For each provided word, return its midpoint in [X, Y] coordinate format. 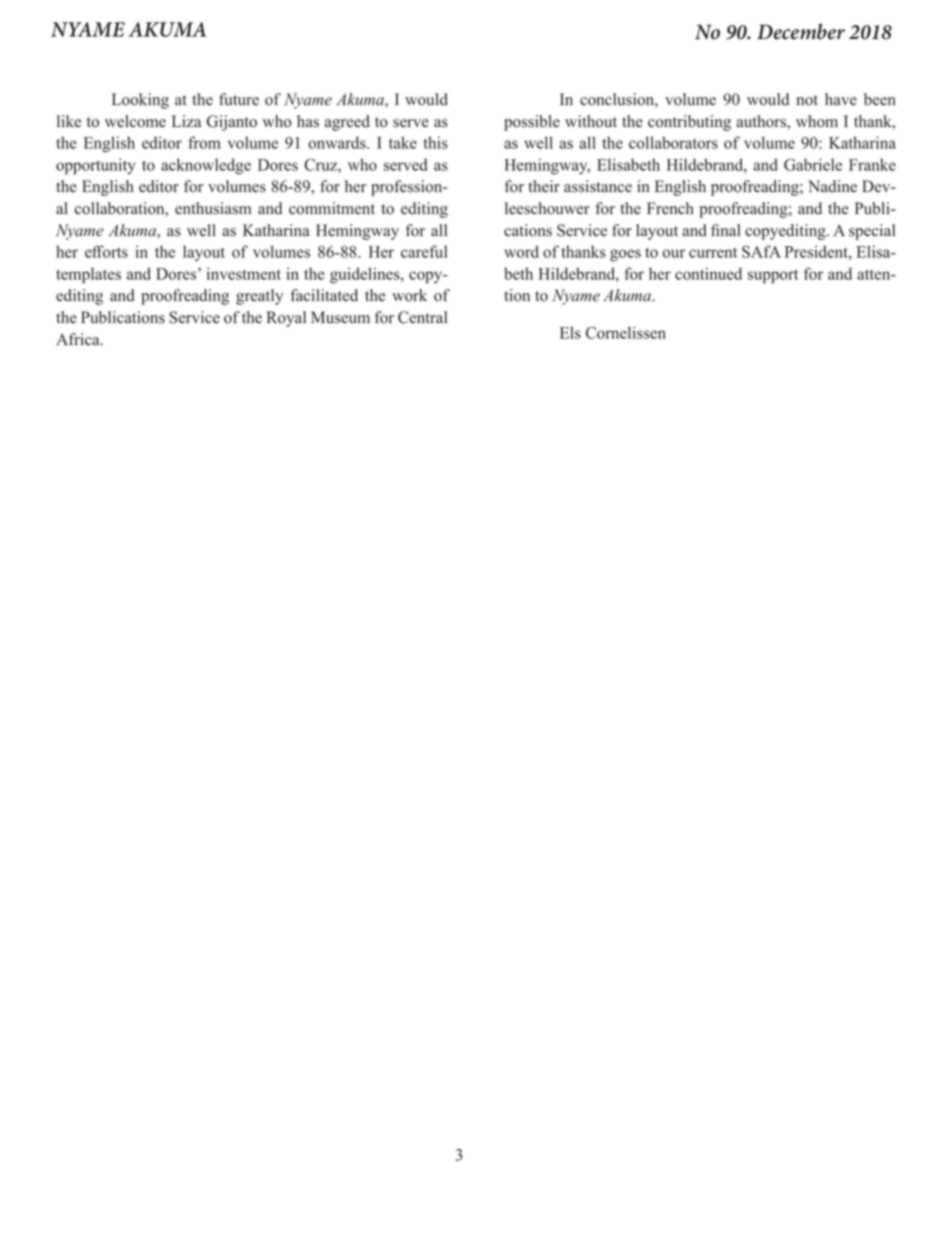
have [841, 99]
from [204, 142]
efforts [106, 251]
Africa [79, 339]
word [521, 251]
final [726, 230]
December [801, 31]
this [436, 142]
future [239, 99]
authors [762, 122]
